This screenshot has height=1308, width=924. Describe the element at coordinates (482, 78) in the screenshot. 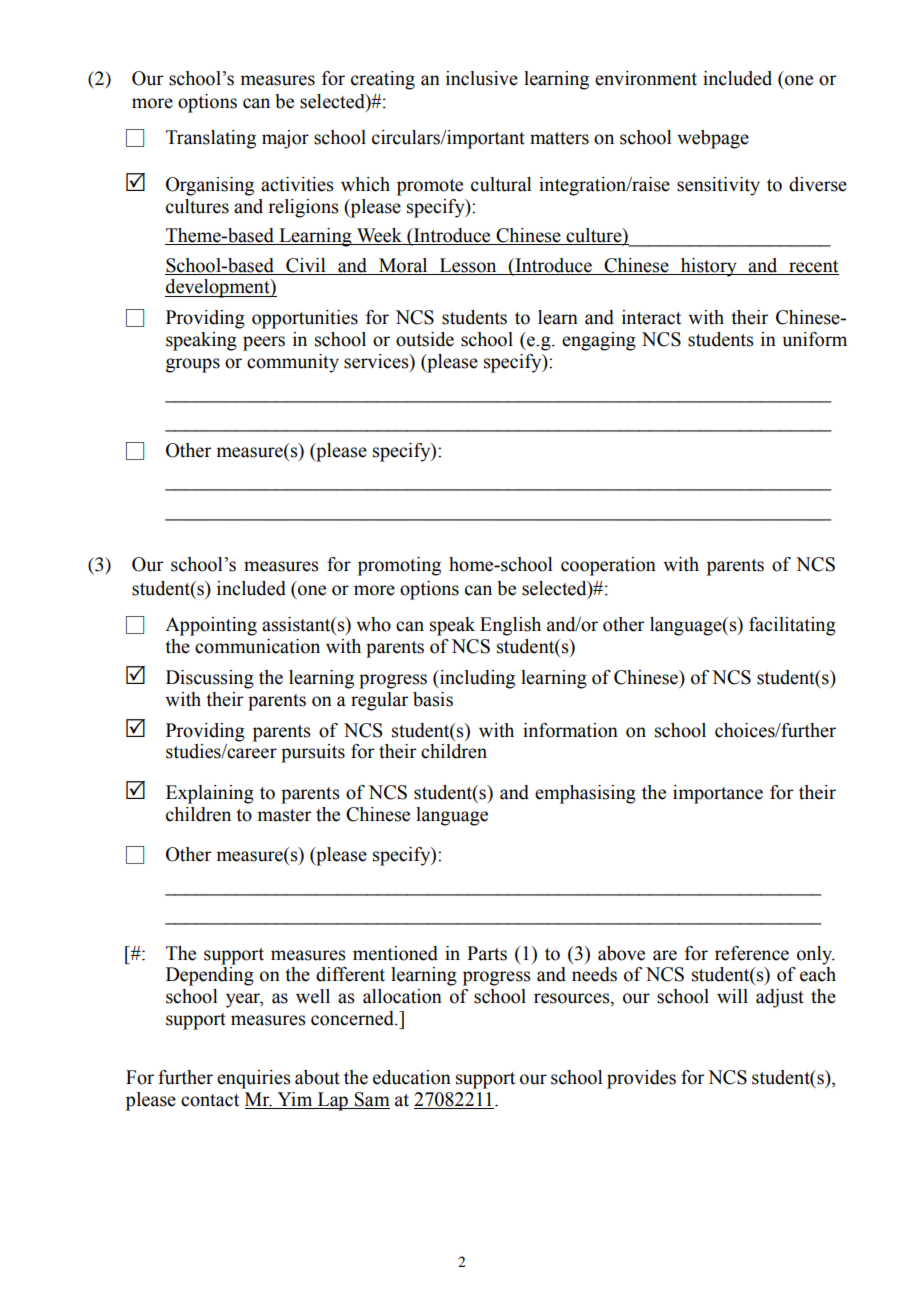

I see `inclusive` at that location.
